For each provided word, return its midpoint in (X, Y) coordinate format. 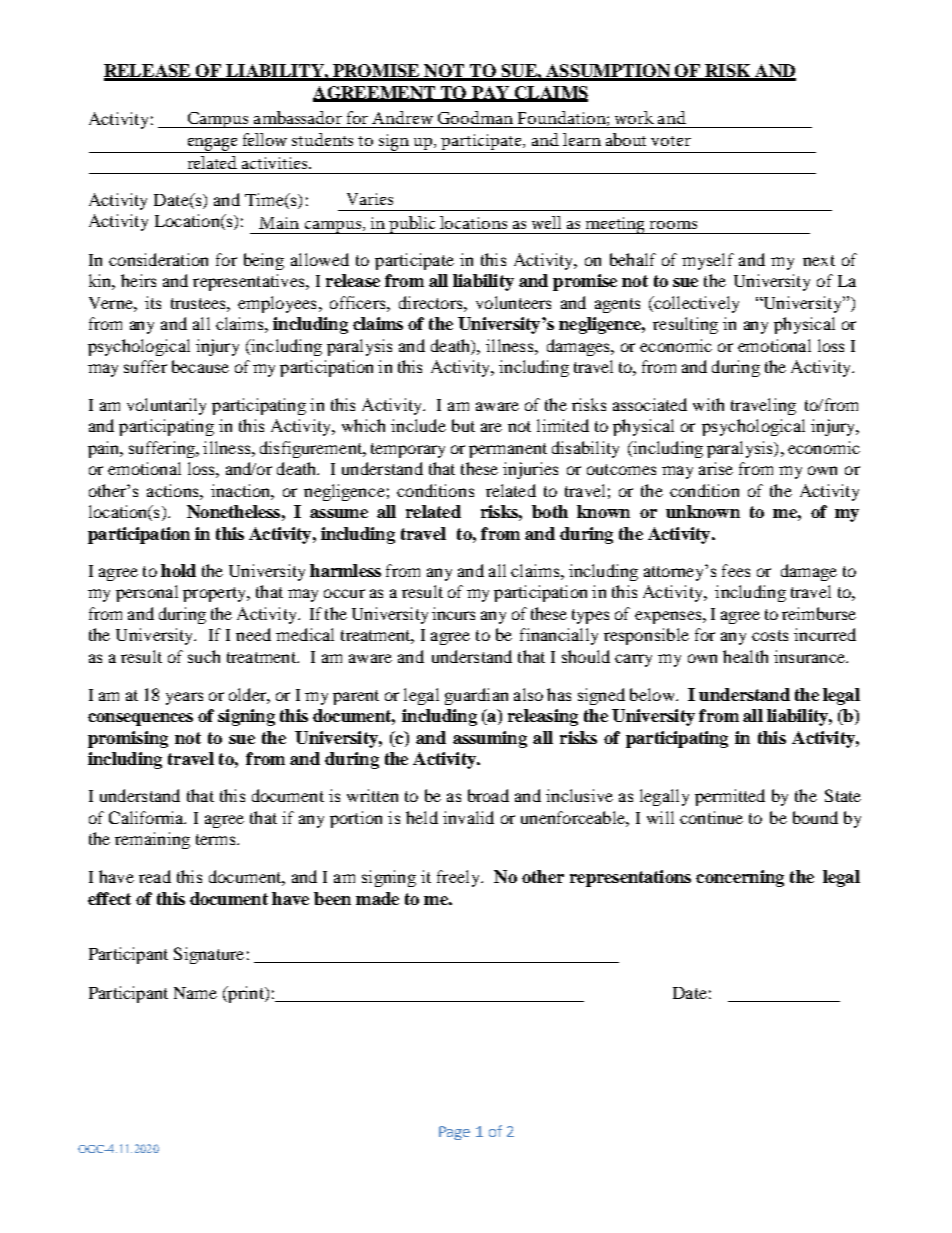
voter (671, 141)
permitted (730, 797)
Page (454, 1133)
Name (195, 993)
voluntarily (166, 406)
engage (212, 145)
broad (488, 795)
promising (128, 739)
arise (716, 468)
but (463, 425)
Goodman (475, 117)
